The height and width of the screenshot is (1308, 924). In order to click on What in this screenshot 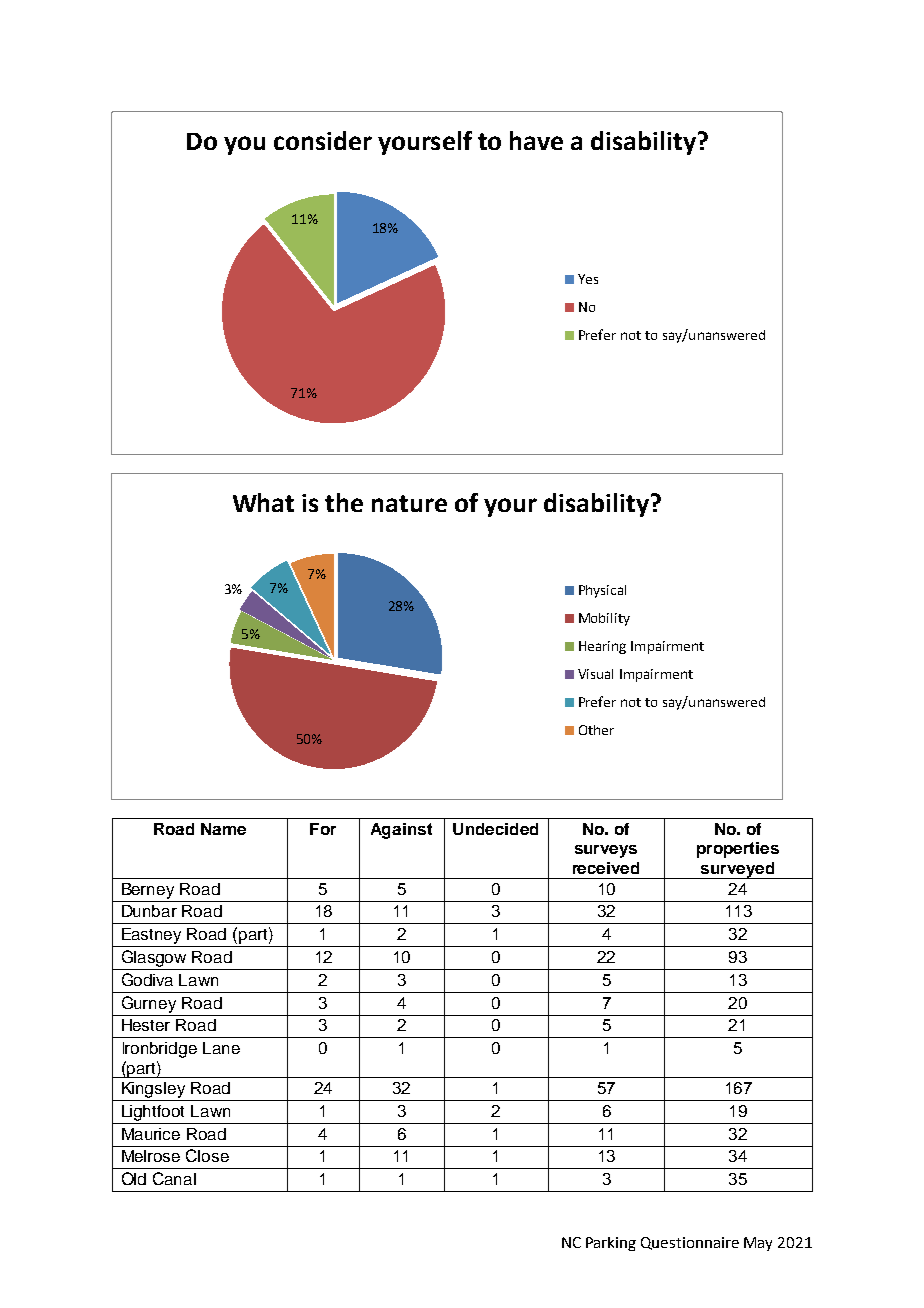, I will do `click(263, 502)`.
